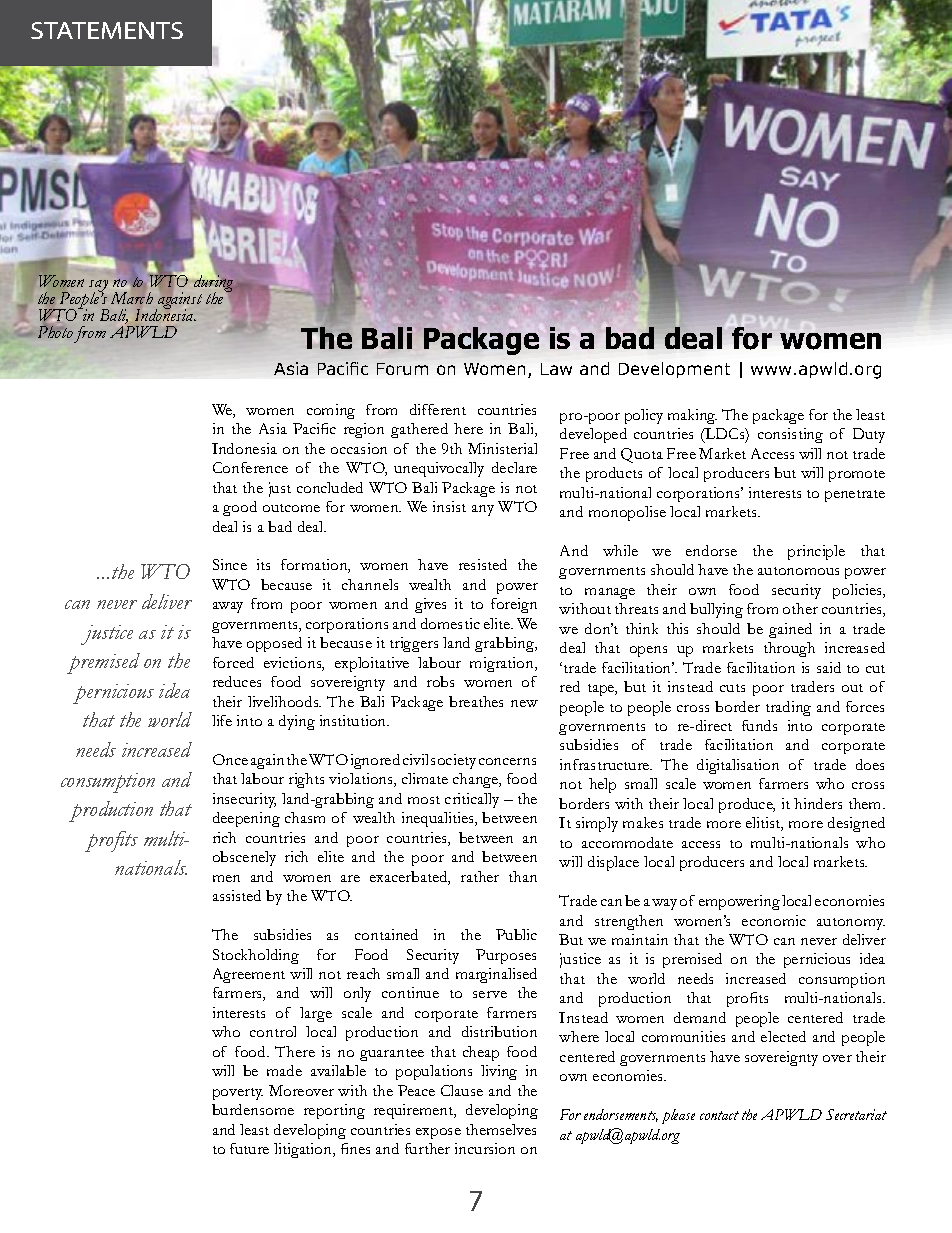 The width and height of the document is (952, 1233). Describe the element at coordinates (438, 1133) in the document. I see `expose` at that location.
